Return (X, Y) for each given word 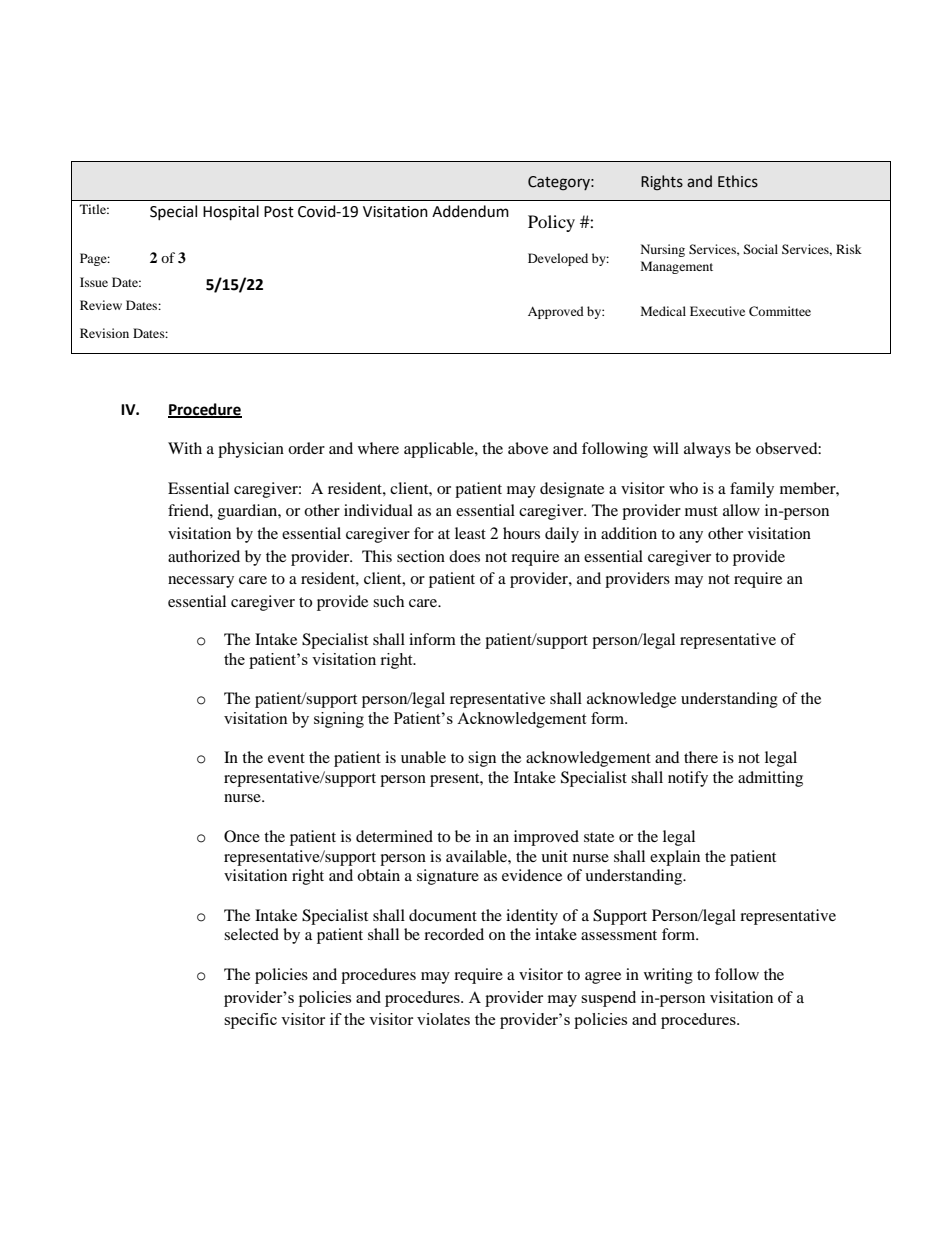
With (185, 448)
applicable (440, 450)
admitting (770, 779)
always (707, 450)
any (691, 537)
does (464, 556)
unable (423, 757)
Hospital (231, 213)
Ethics (738, 181)
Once (242, 836)
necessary (201, 582)
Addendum (470, 211)
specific (250, 1021)
